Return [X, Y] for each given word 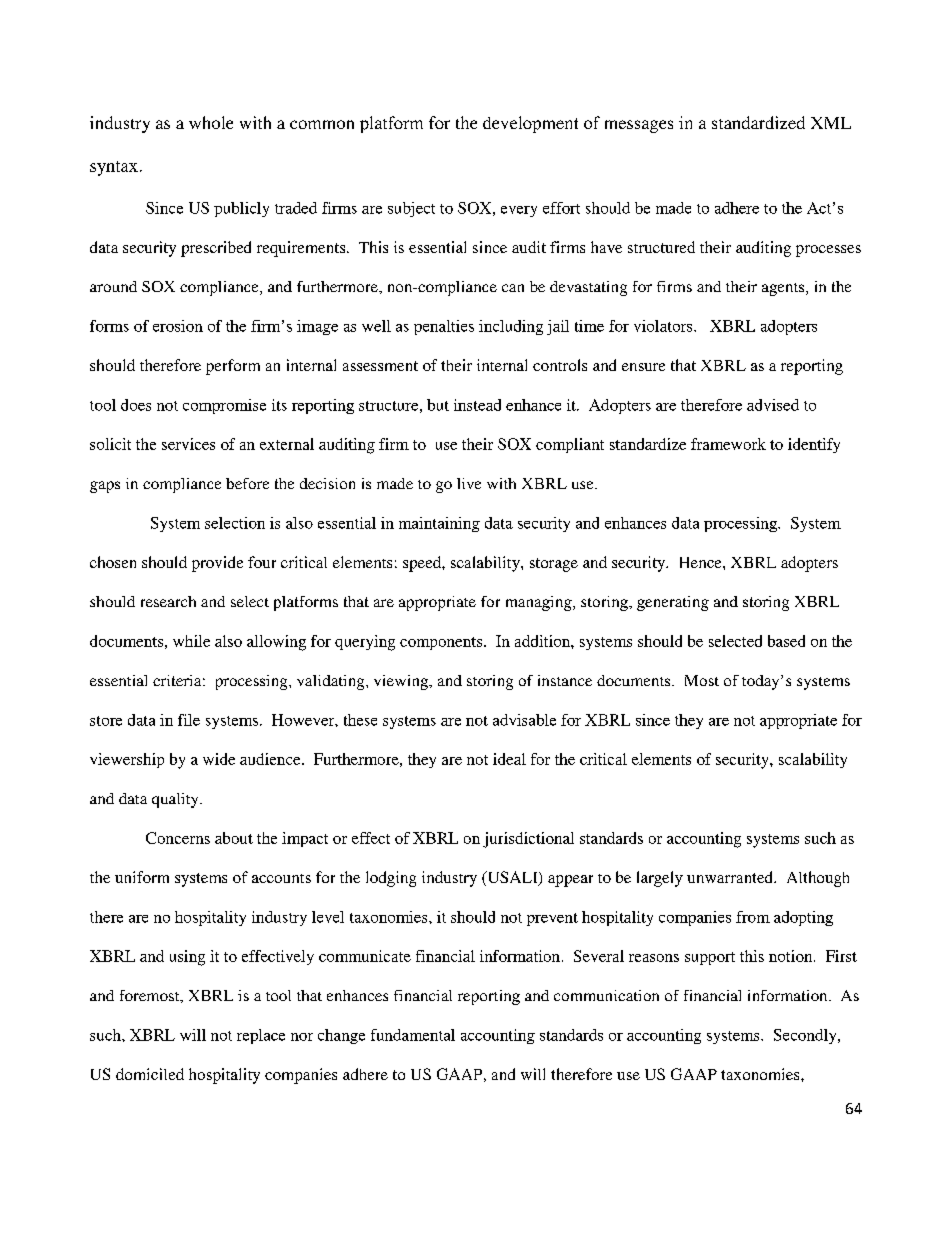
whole [211, 122]
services [188, 444]
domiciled [150, 1074]
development [530, 124]
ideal [509, 759]
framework [728, 444]
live [469, 483]
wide [219, 759]
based [786, 641]
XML [831, 123]
